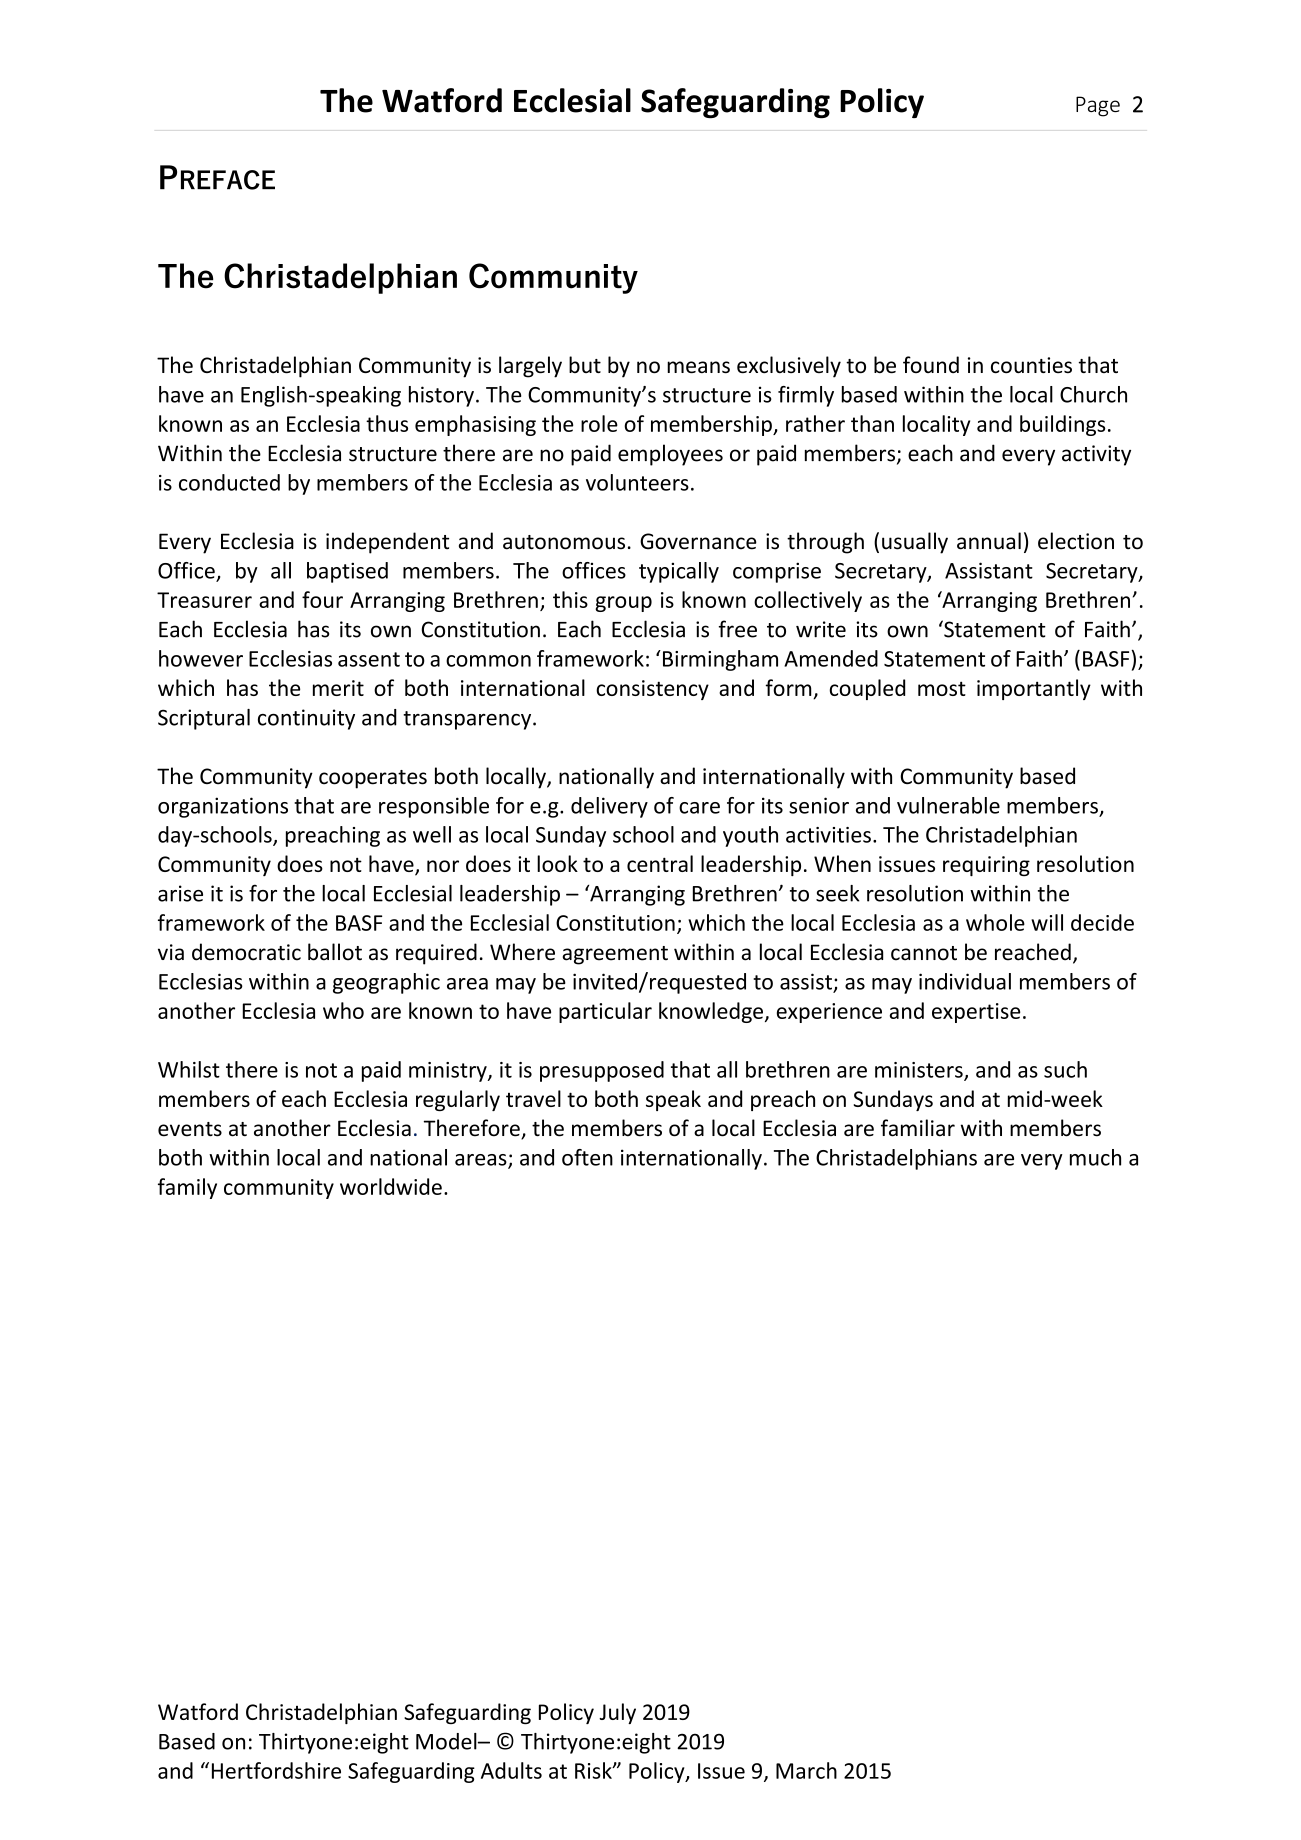 The image size is (1301, 1840). Describe the element at coordinates (806, 1770) in the screenshot. I see `March` at that location.
